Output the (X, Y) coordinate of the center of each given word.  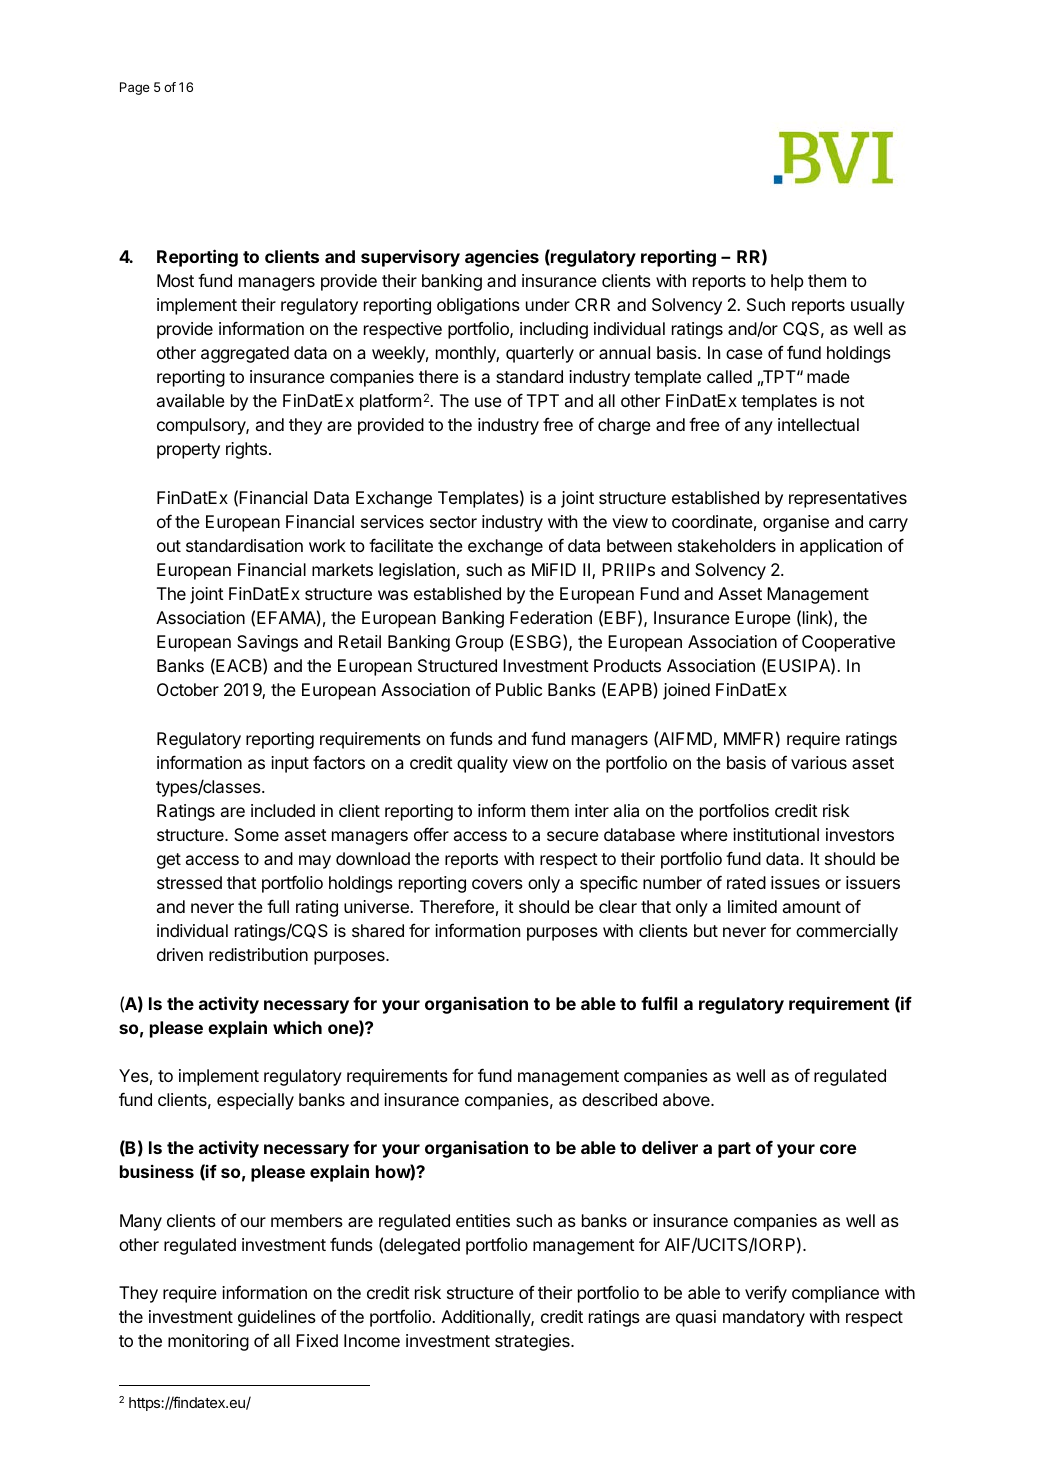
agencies (502, 258)
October (188, 689)
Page (135, 88)
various (819, 762)
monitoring (208, 1342)
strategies (533, 1342)
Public (519, 689)
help (787, 282)
